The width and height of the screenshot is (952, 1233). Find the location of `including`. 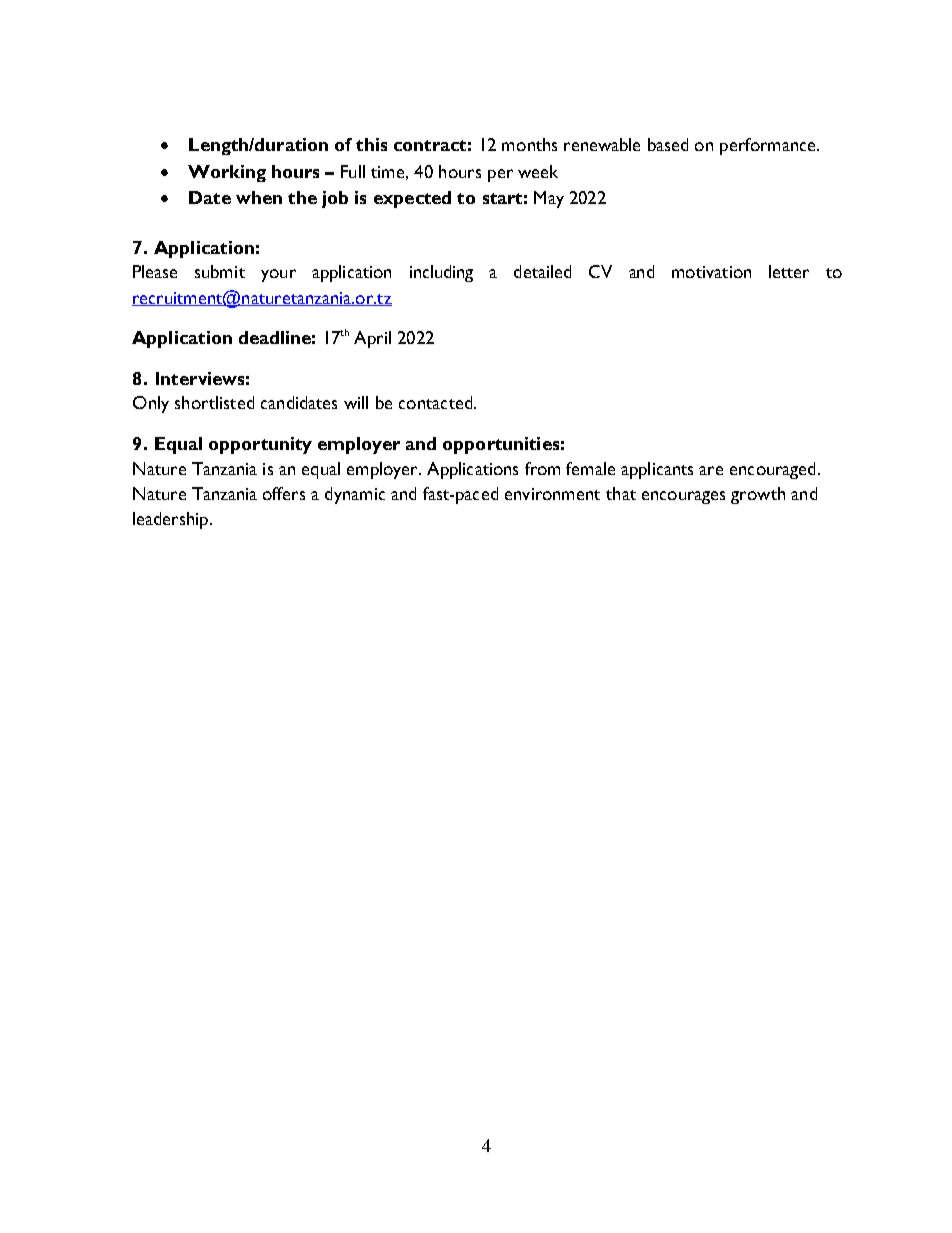

including is located at coordinates (441, 273).
